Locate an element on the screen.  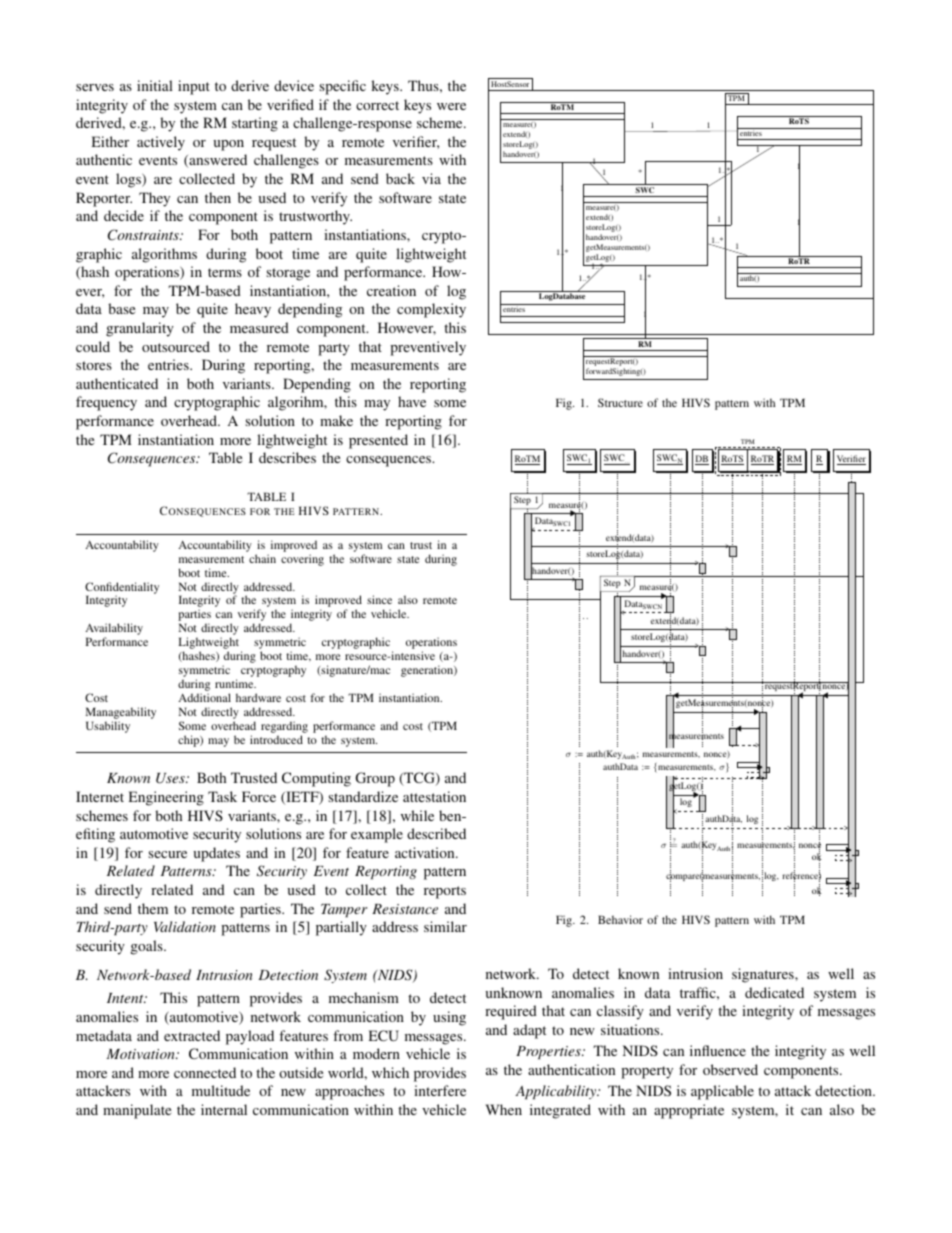
Confidentiality is located at coordinates (122, 589).
